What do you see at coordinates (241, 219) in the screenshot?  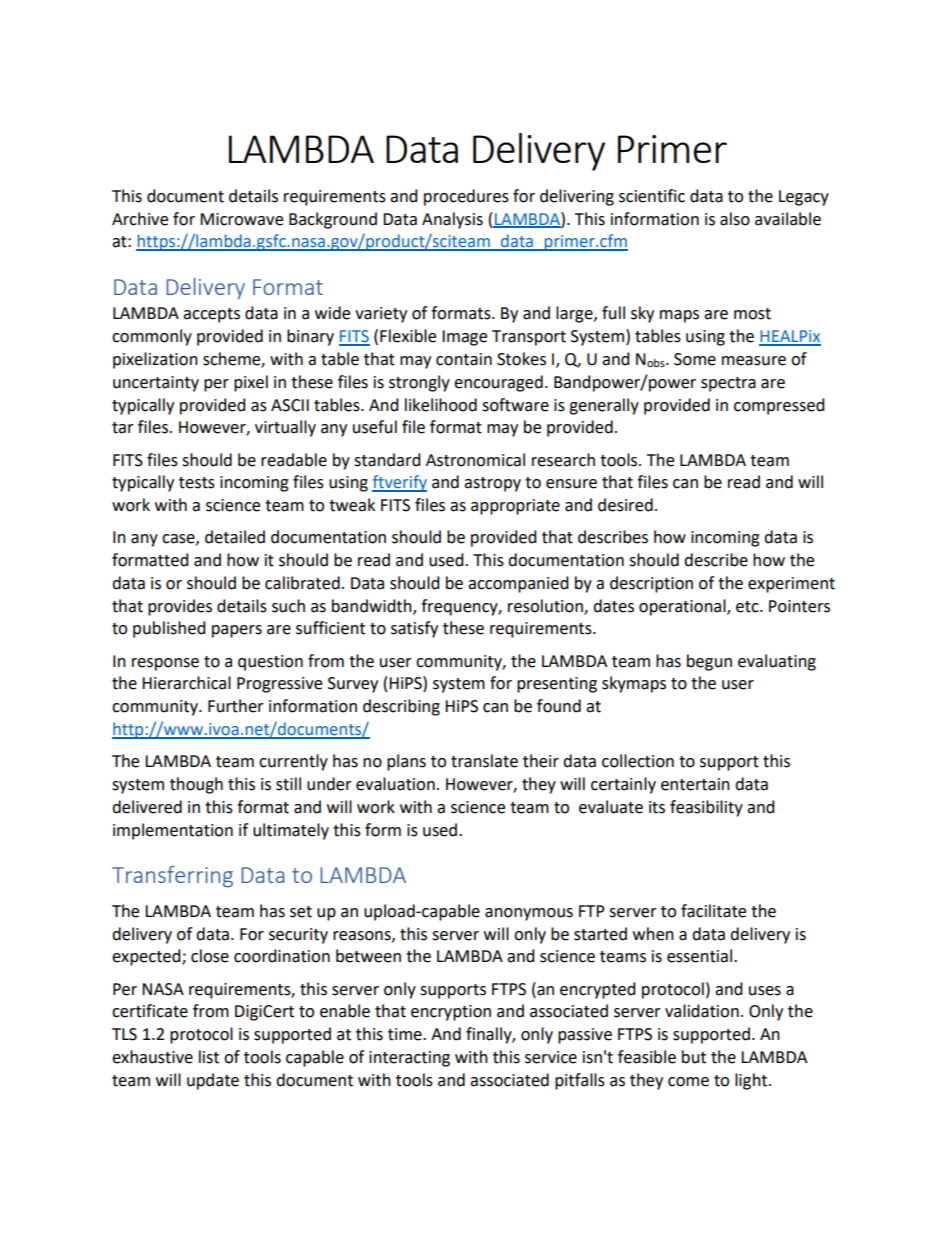 I see `Microwave` at bounding box center [241, 219].
